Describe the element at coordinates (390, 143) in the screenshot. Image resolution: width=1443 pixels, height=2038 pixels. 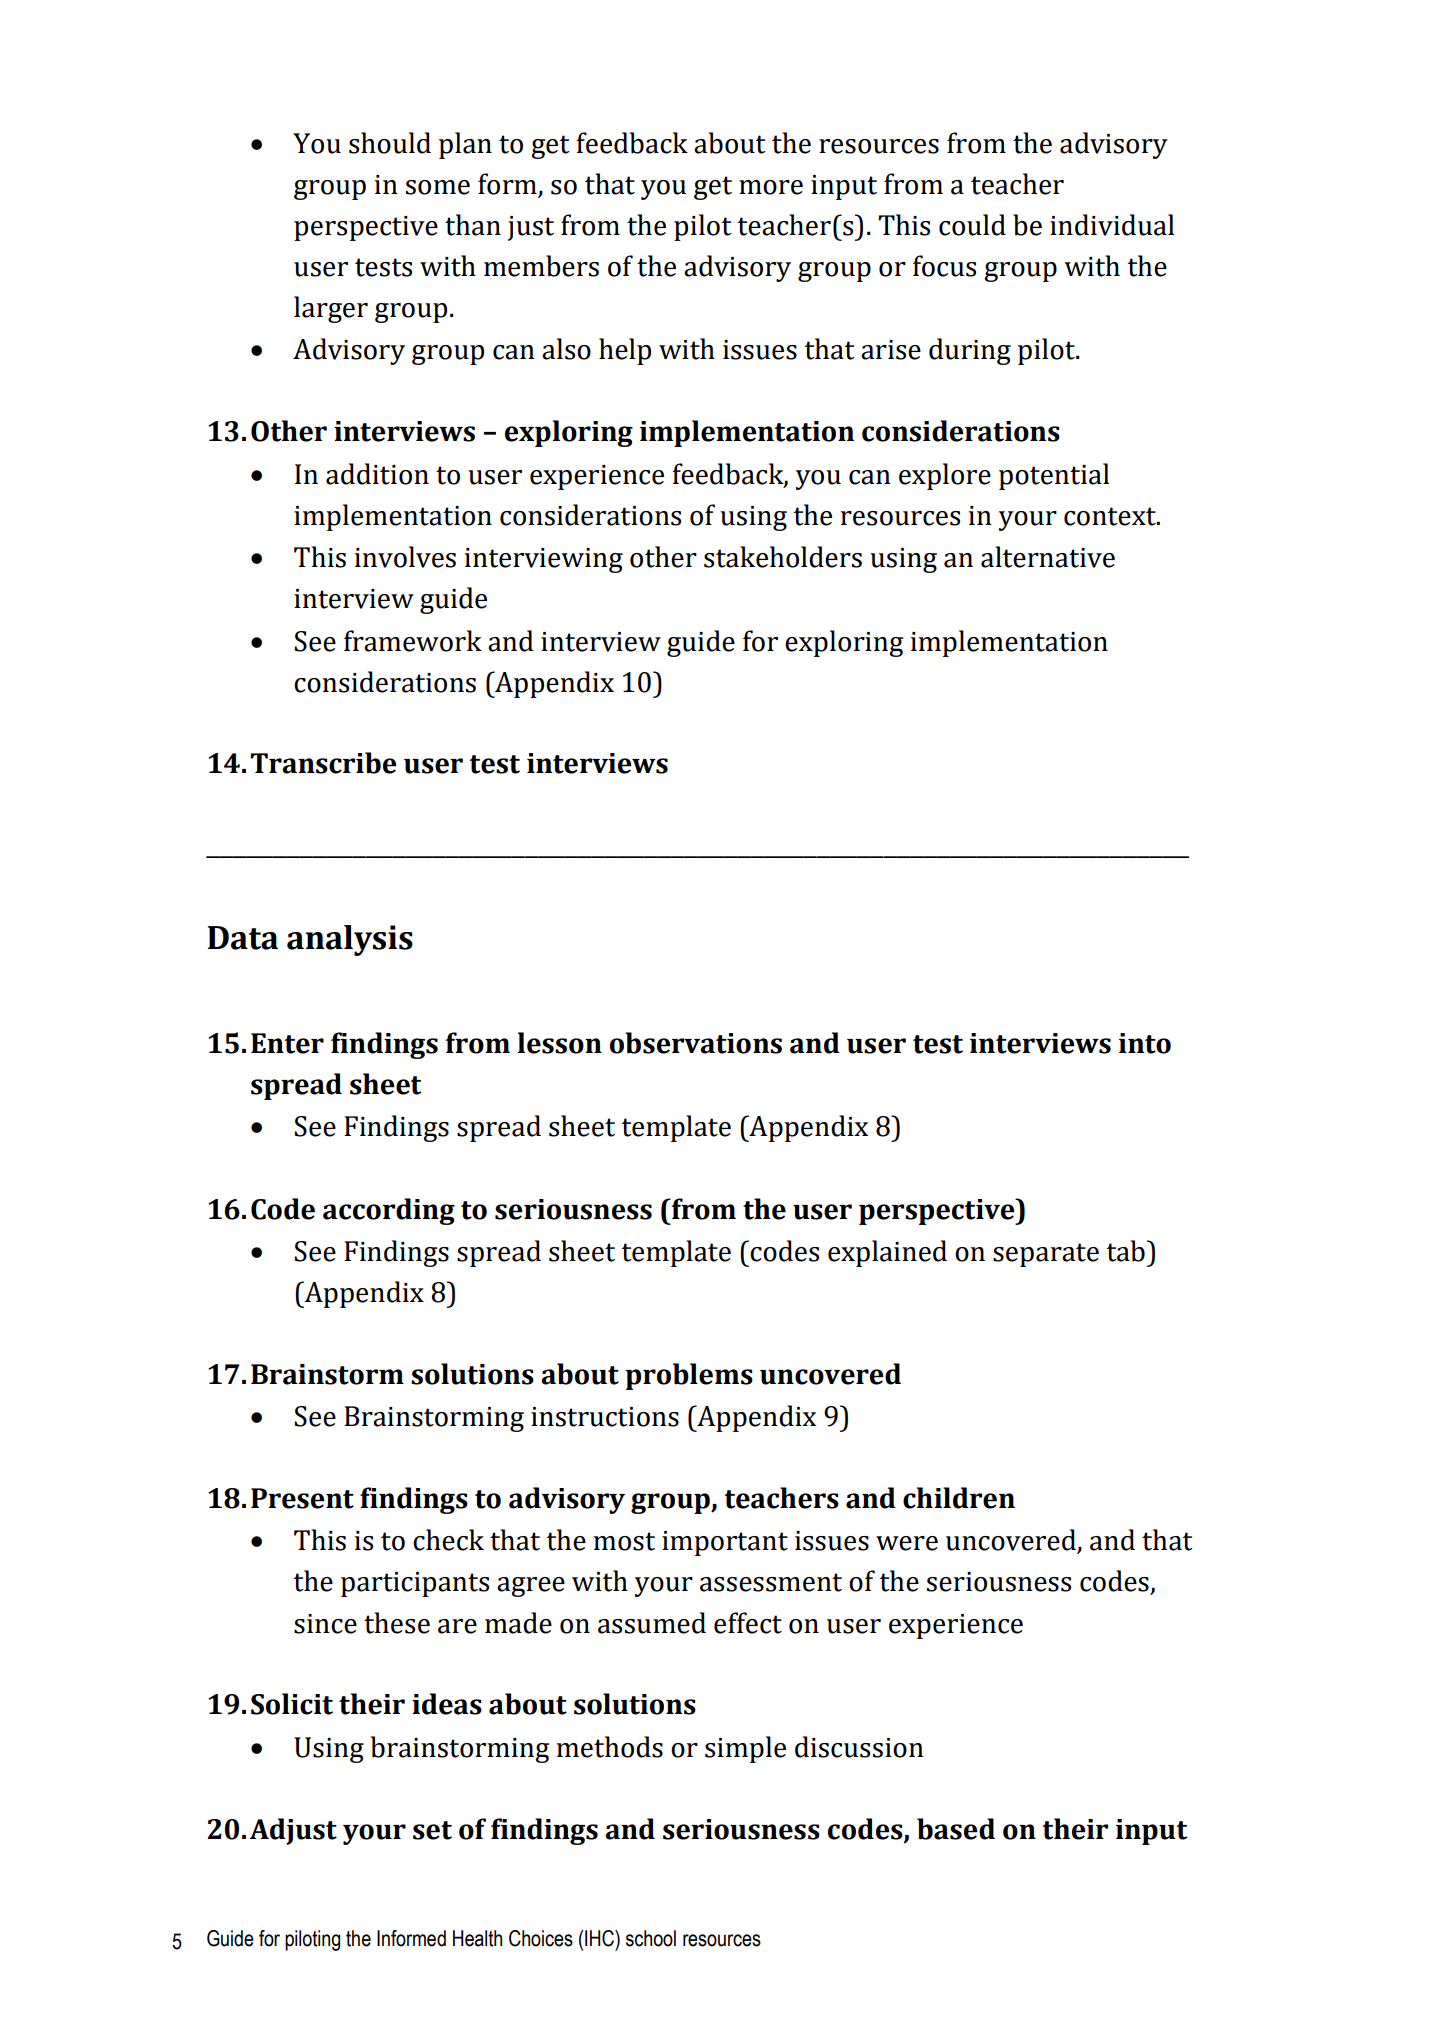
I see `should` at that location.
